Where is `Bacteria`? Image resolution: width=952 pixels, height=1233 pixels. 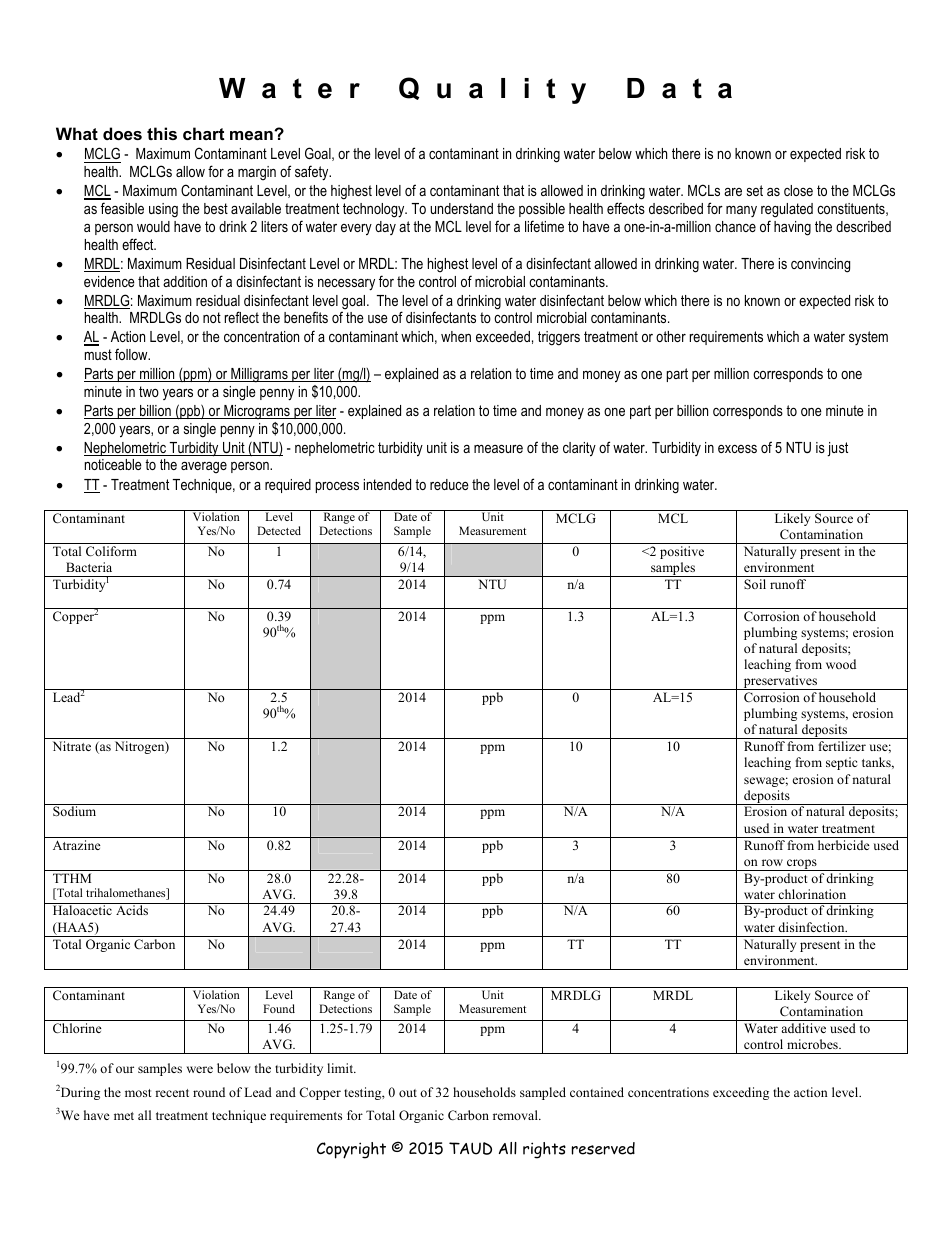
Bacteria is located at coordinates (89, 567).
